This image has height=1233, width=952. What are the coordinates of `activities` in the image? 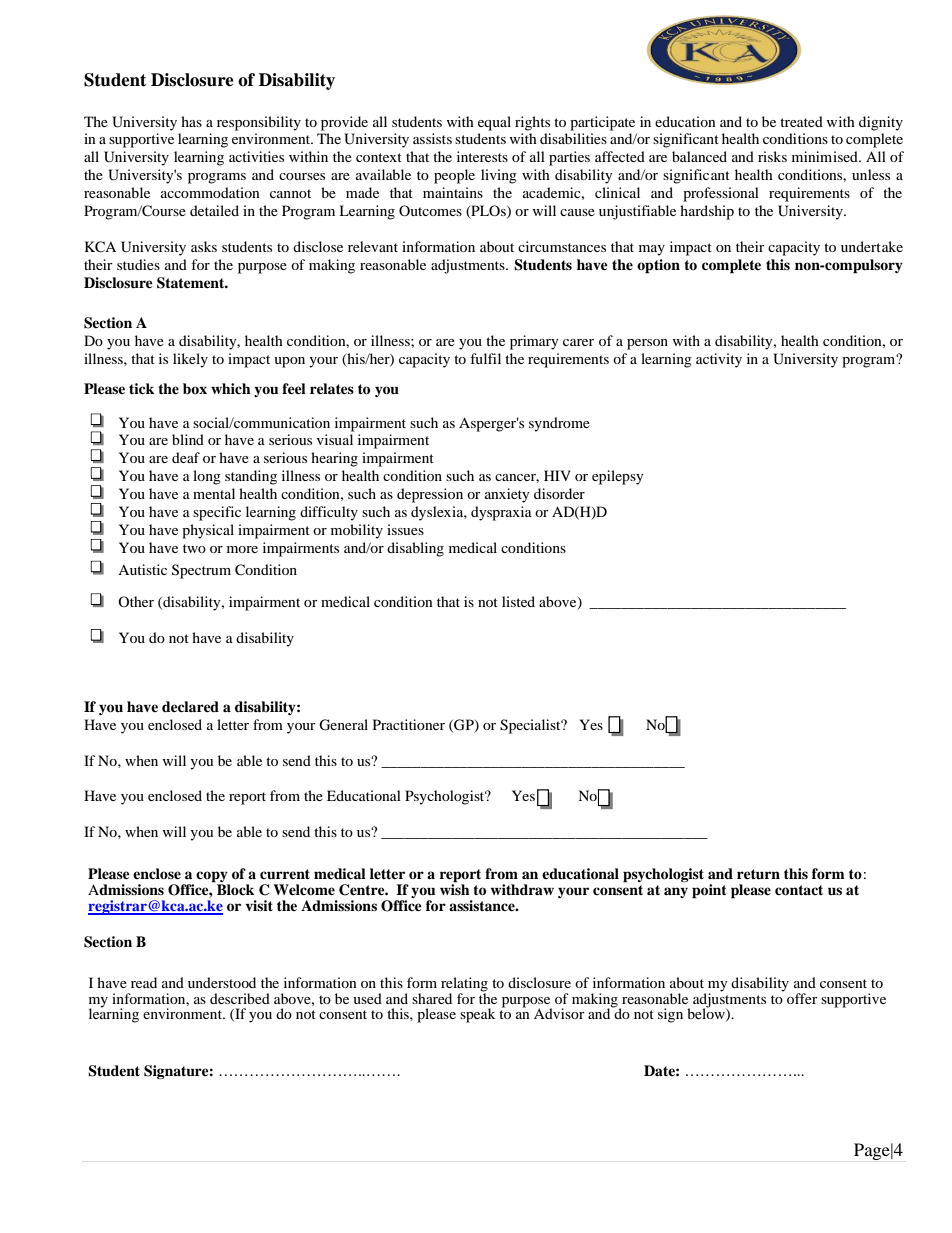 It's located at (256, 156).
